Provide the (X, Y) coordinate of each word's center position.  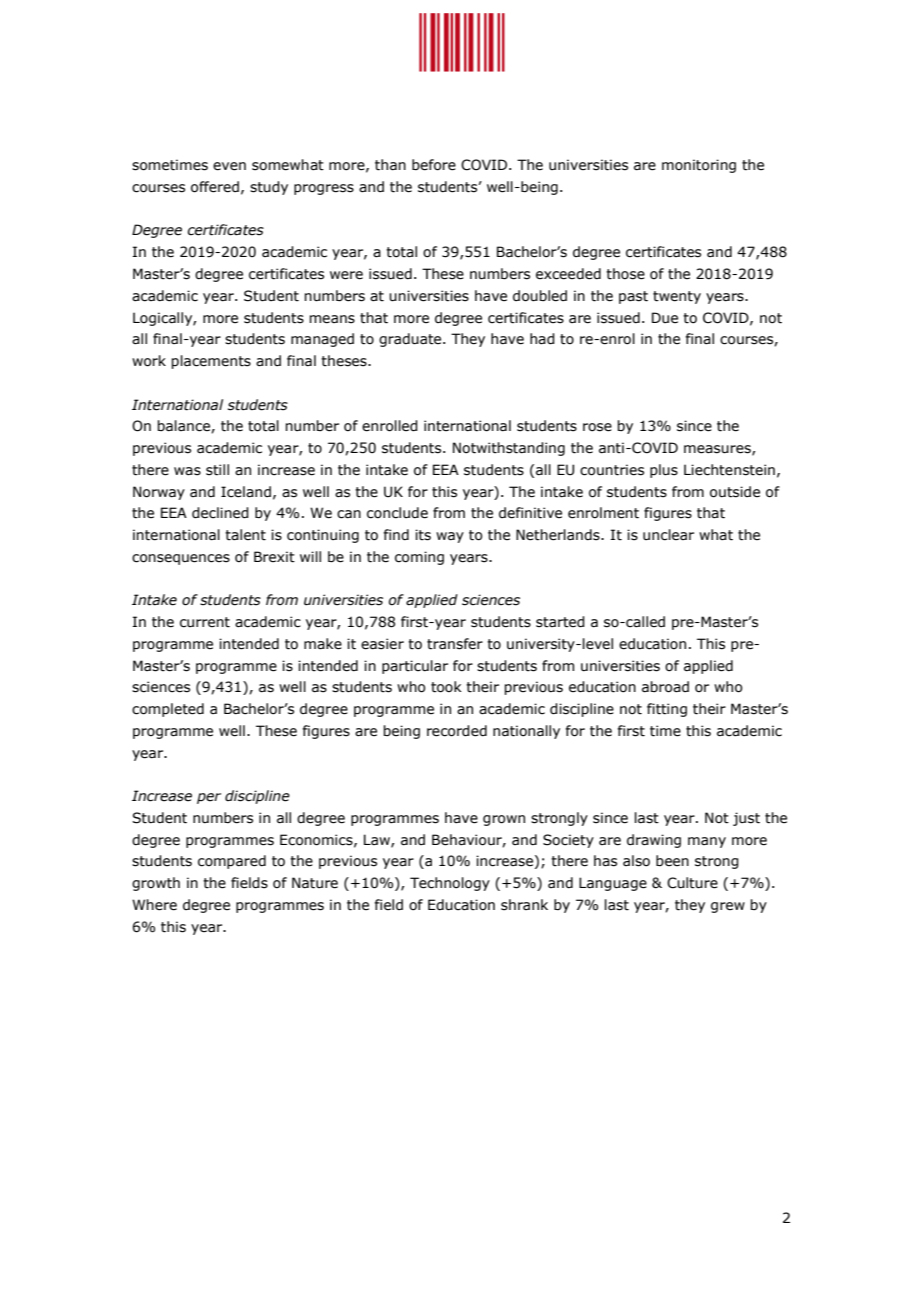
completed (168, 710)
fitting (667, 710)
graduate (411, 340)
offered (215, 187)
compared (232, 862)
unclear (668, 535)
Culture (692, 883)
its (423, 535)
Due (665, 318)
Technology (450, 884)
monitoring (699, 166)
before (434, 165)
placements (211, 362)
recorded (457, 731)
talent (245, 535)
